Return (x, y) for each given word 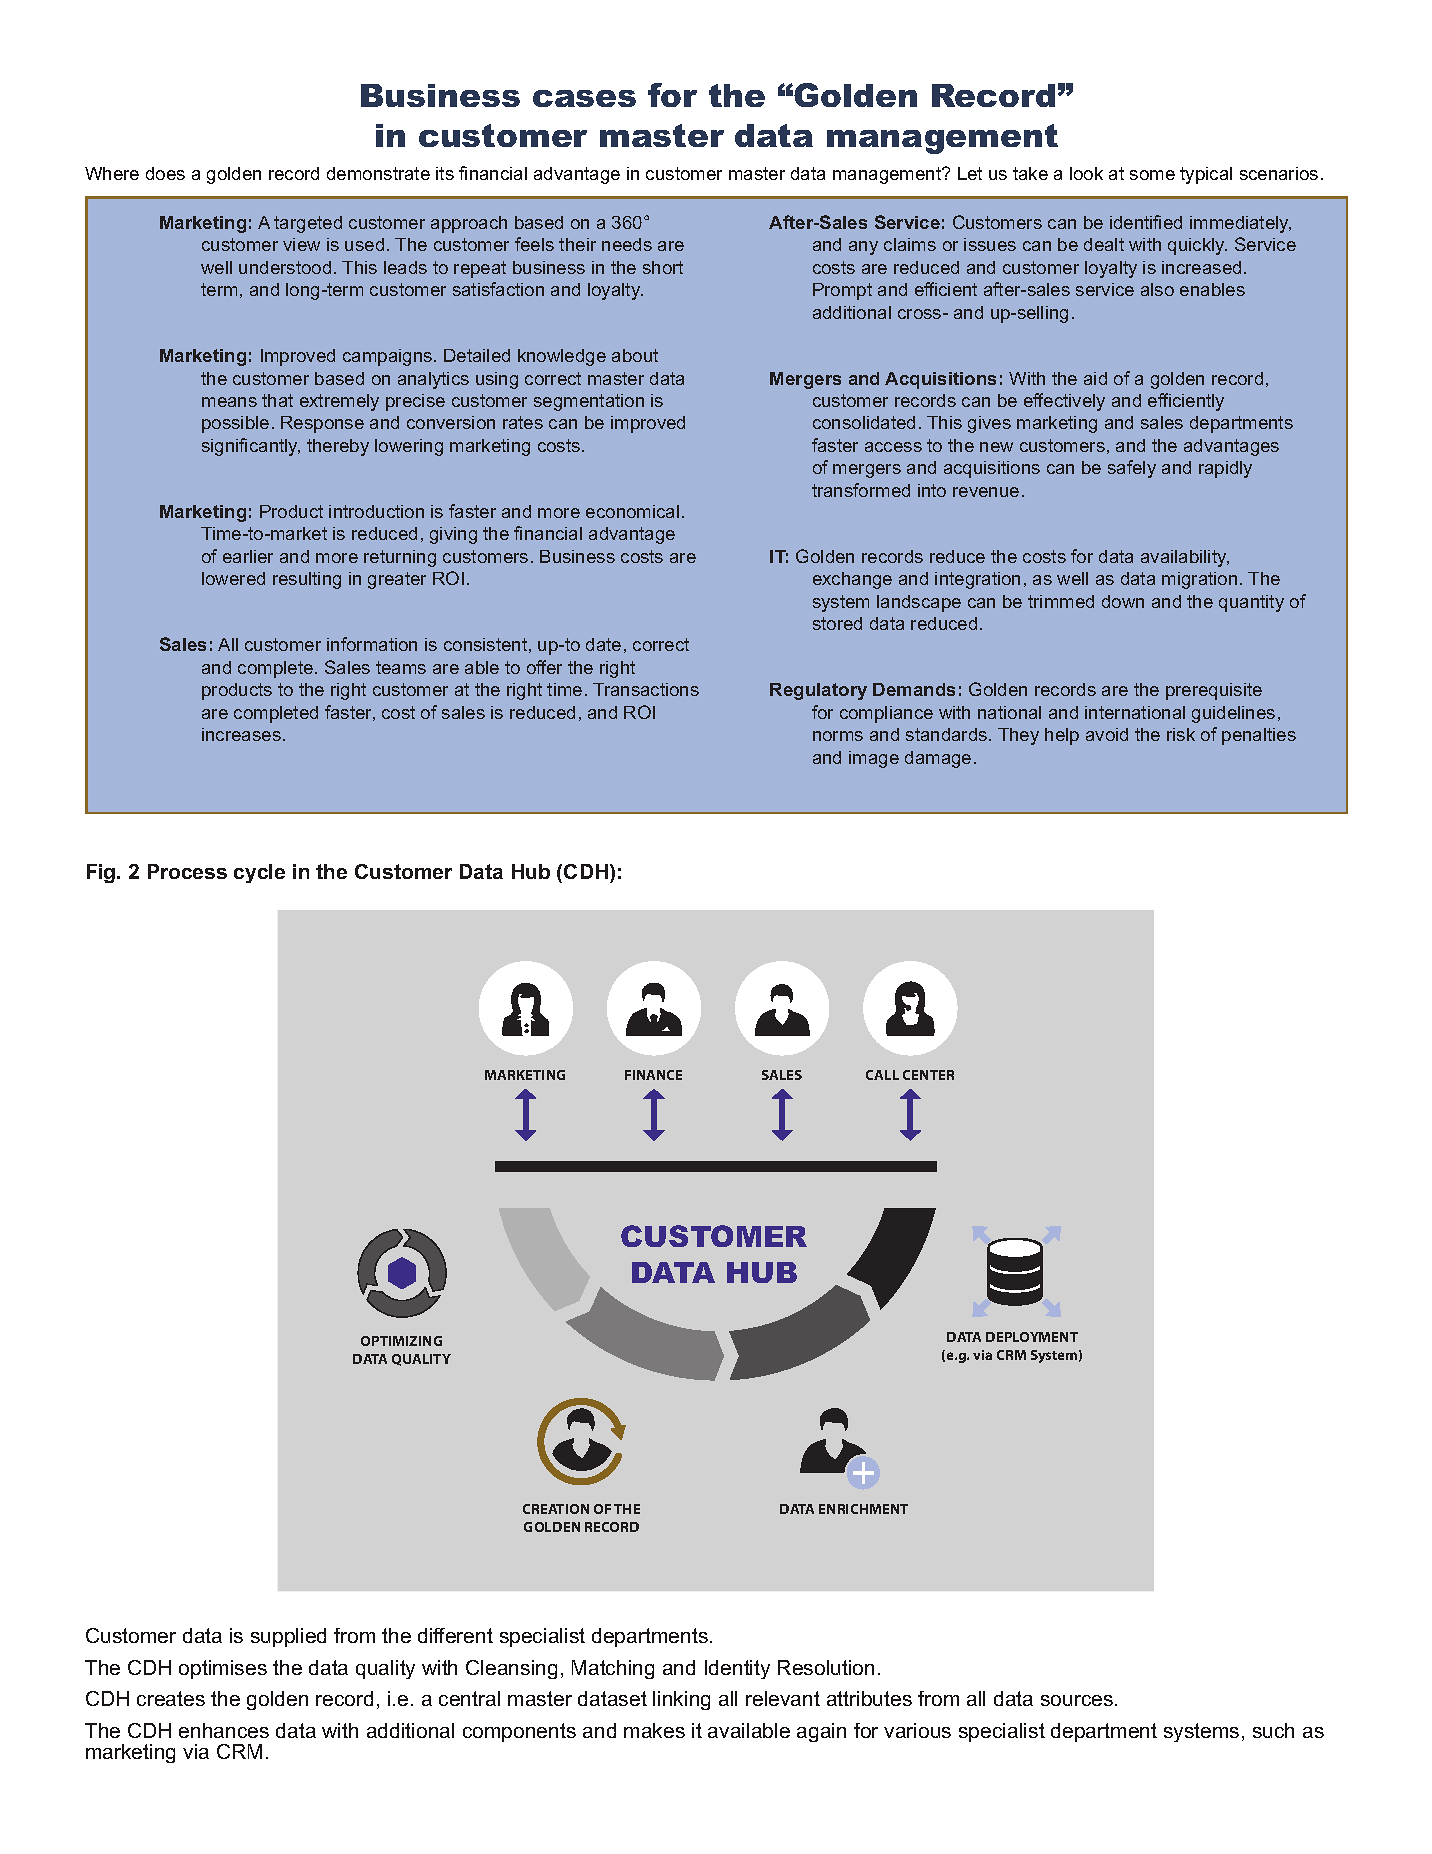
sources (1078, 1700)
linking (681, 1700)
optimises (223, 1669)
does (165, 173)
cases (584, 98)
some (1152, 175)
